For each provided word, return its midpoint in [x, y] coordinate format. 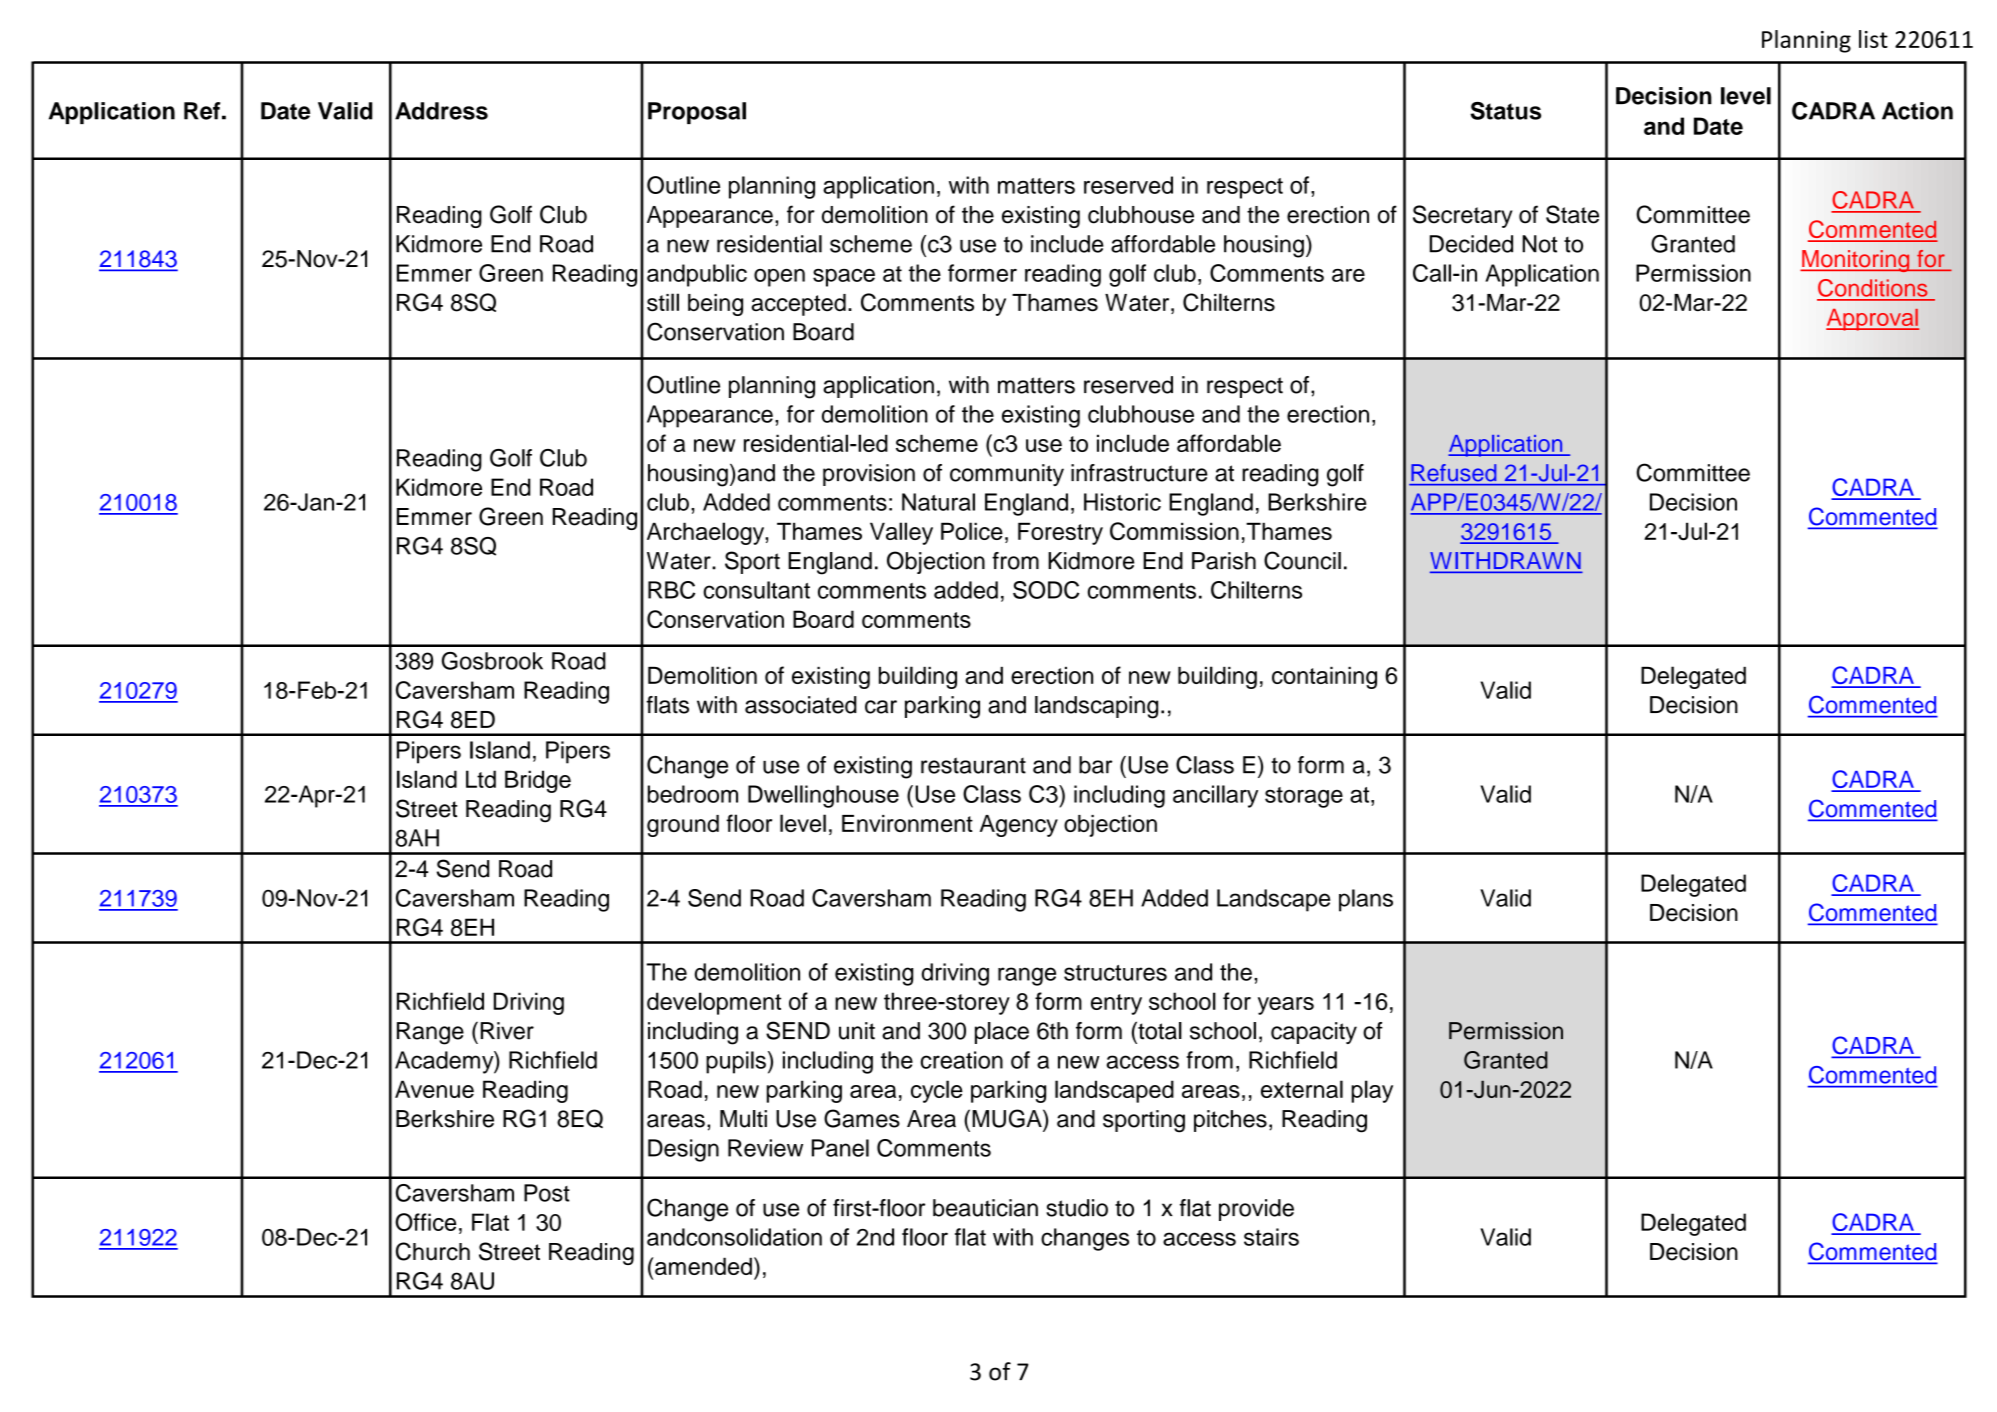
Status [1505, 111]
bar [1095, 765]
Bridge [538, 781]
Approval [1872, 320]
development [714, 1003]
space [844, 278]
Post [547, 1193]
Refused [1454, 472]
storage [1304, 797]
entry [1116, 1004]
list [1873, 39]
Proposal [697, 113]
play [1372, 1091]
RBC [671, 590]
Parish [1224, 561]
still [663, 302]
